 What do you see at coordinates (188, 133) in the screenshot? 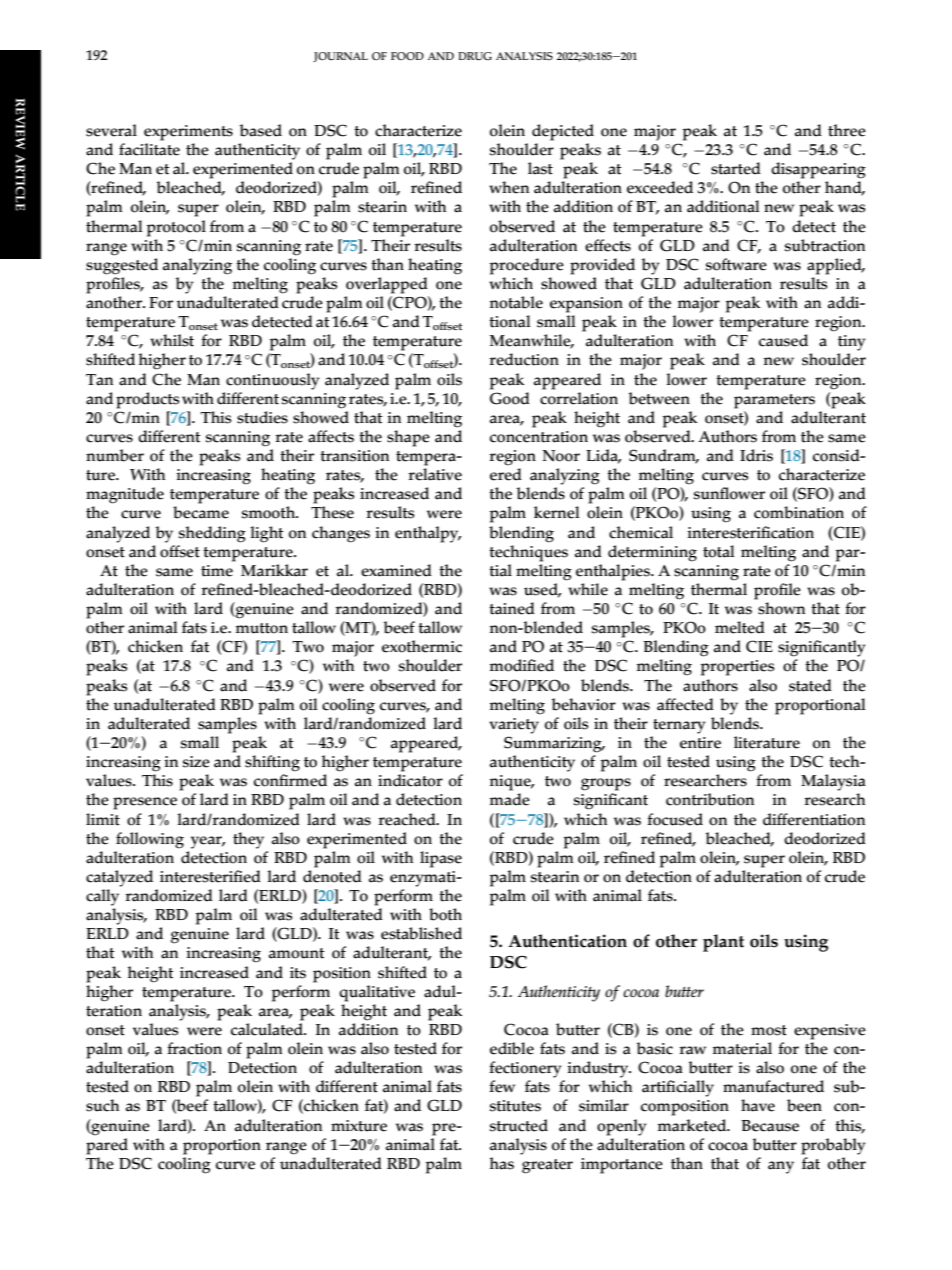
I see `experiments` at bounding box center [188, 133].
